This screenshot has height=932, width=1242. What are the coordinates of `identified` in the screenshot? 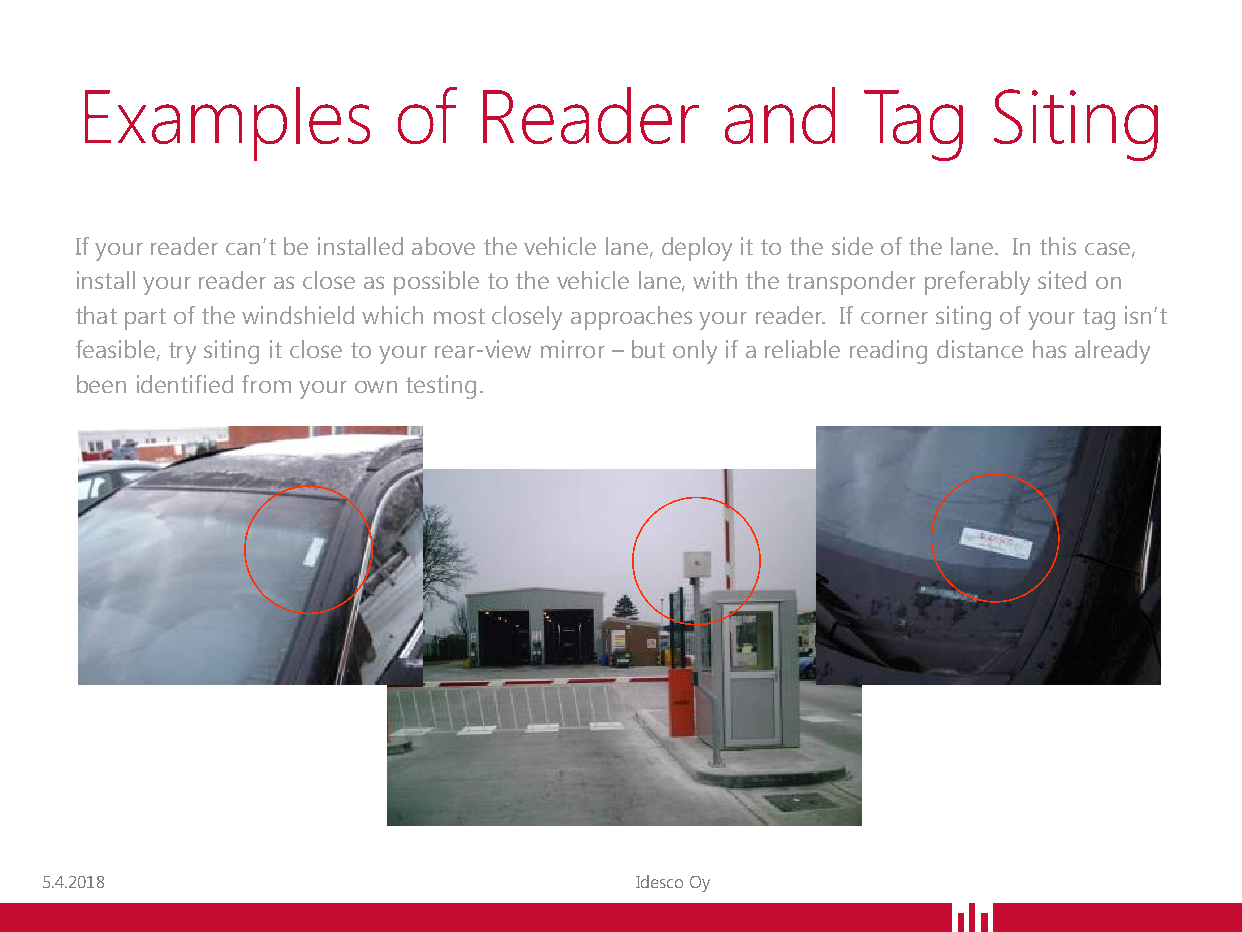 It's located at (185, 384).
